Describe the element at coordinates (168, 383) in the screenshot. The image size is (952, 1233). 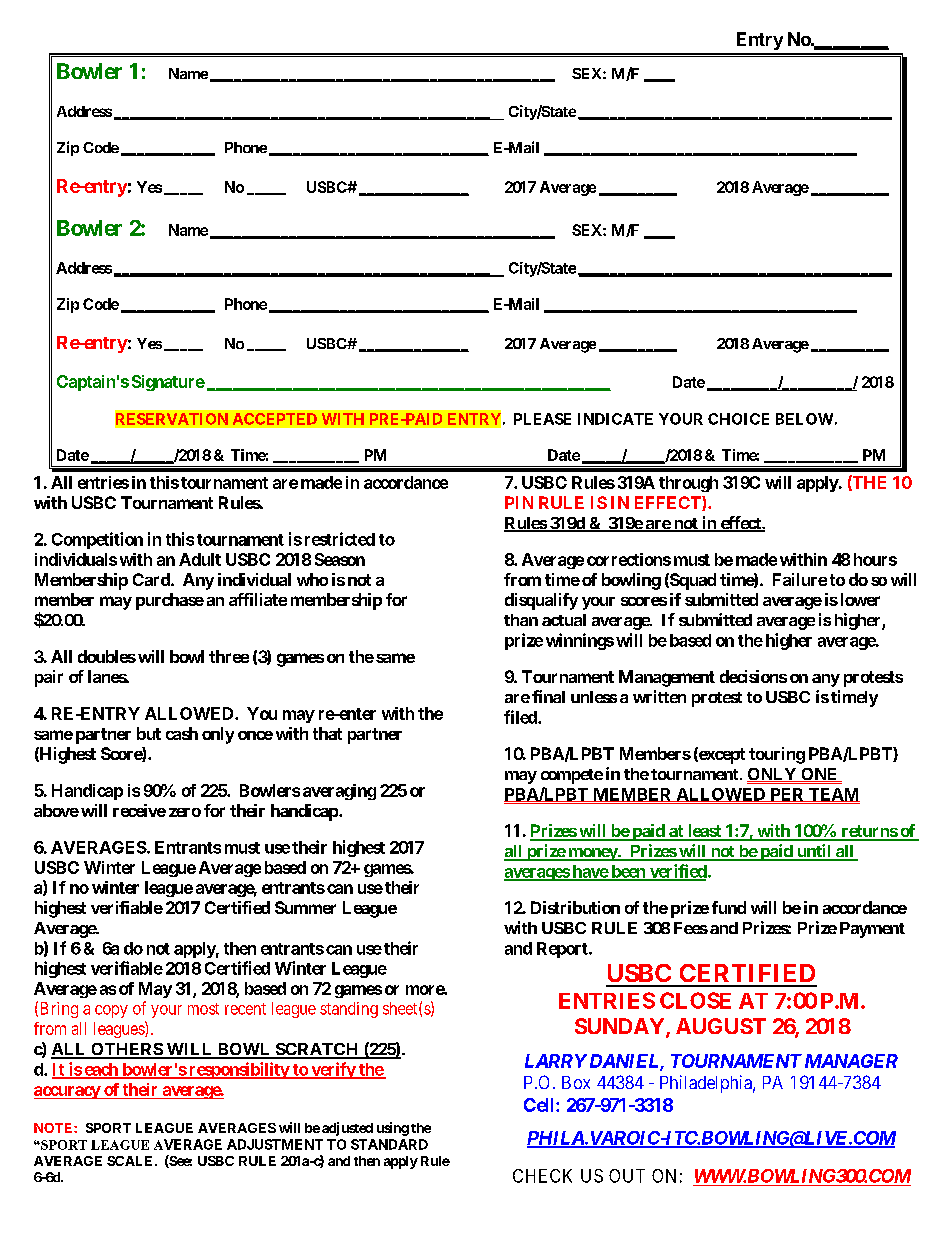
I see `Signature` at that location.
